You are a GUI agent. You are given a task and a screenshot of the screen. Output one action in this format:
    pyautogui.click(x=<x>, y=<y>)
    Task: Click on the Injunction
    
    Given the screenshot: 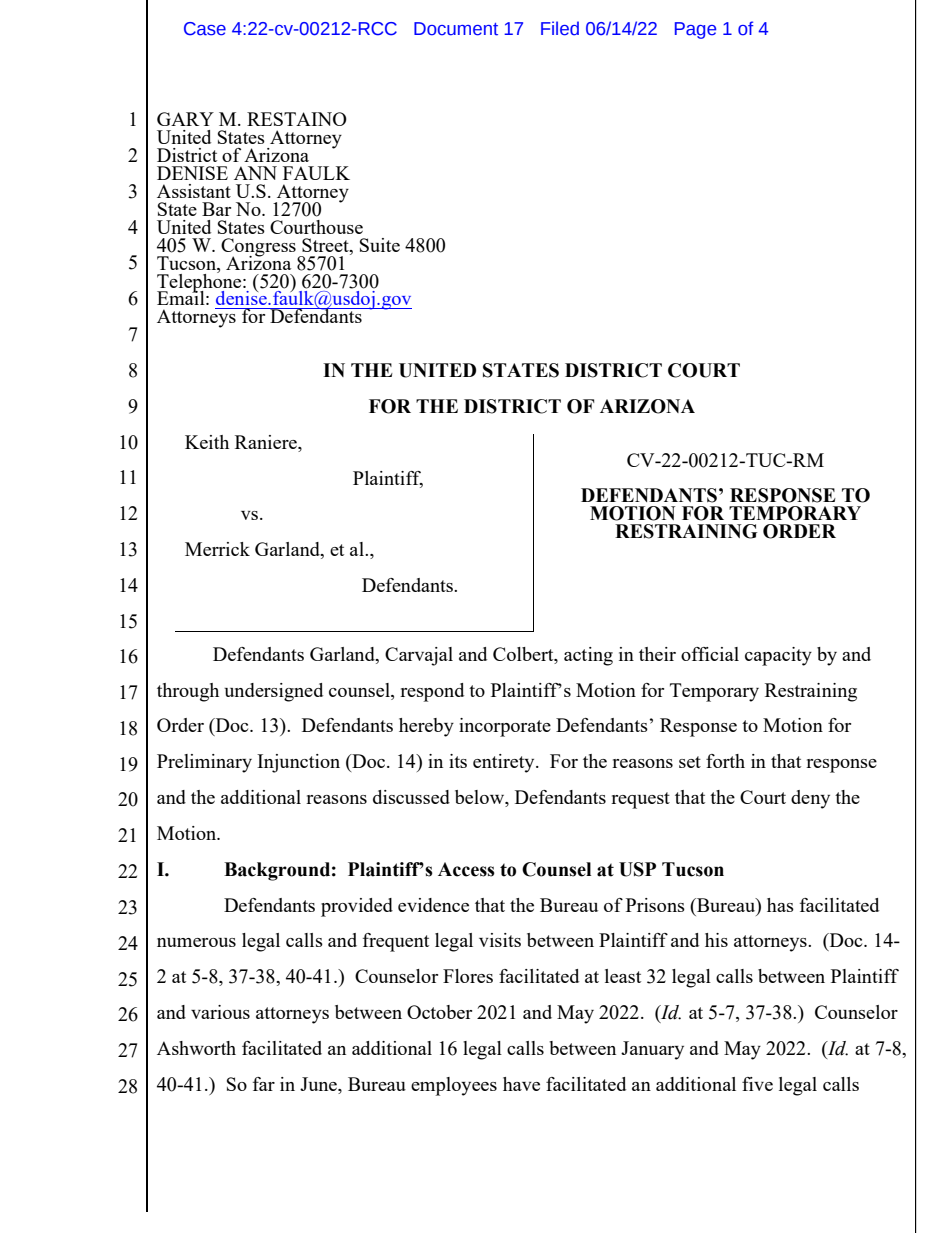 What is the action you would take?
    pyautogui.click(x=298, y=763)
